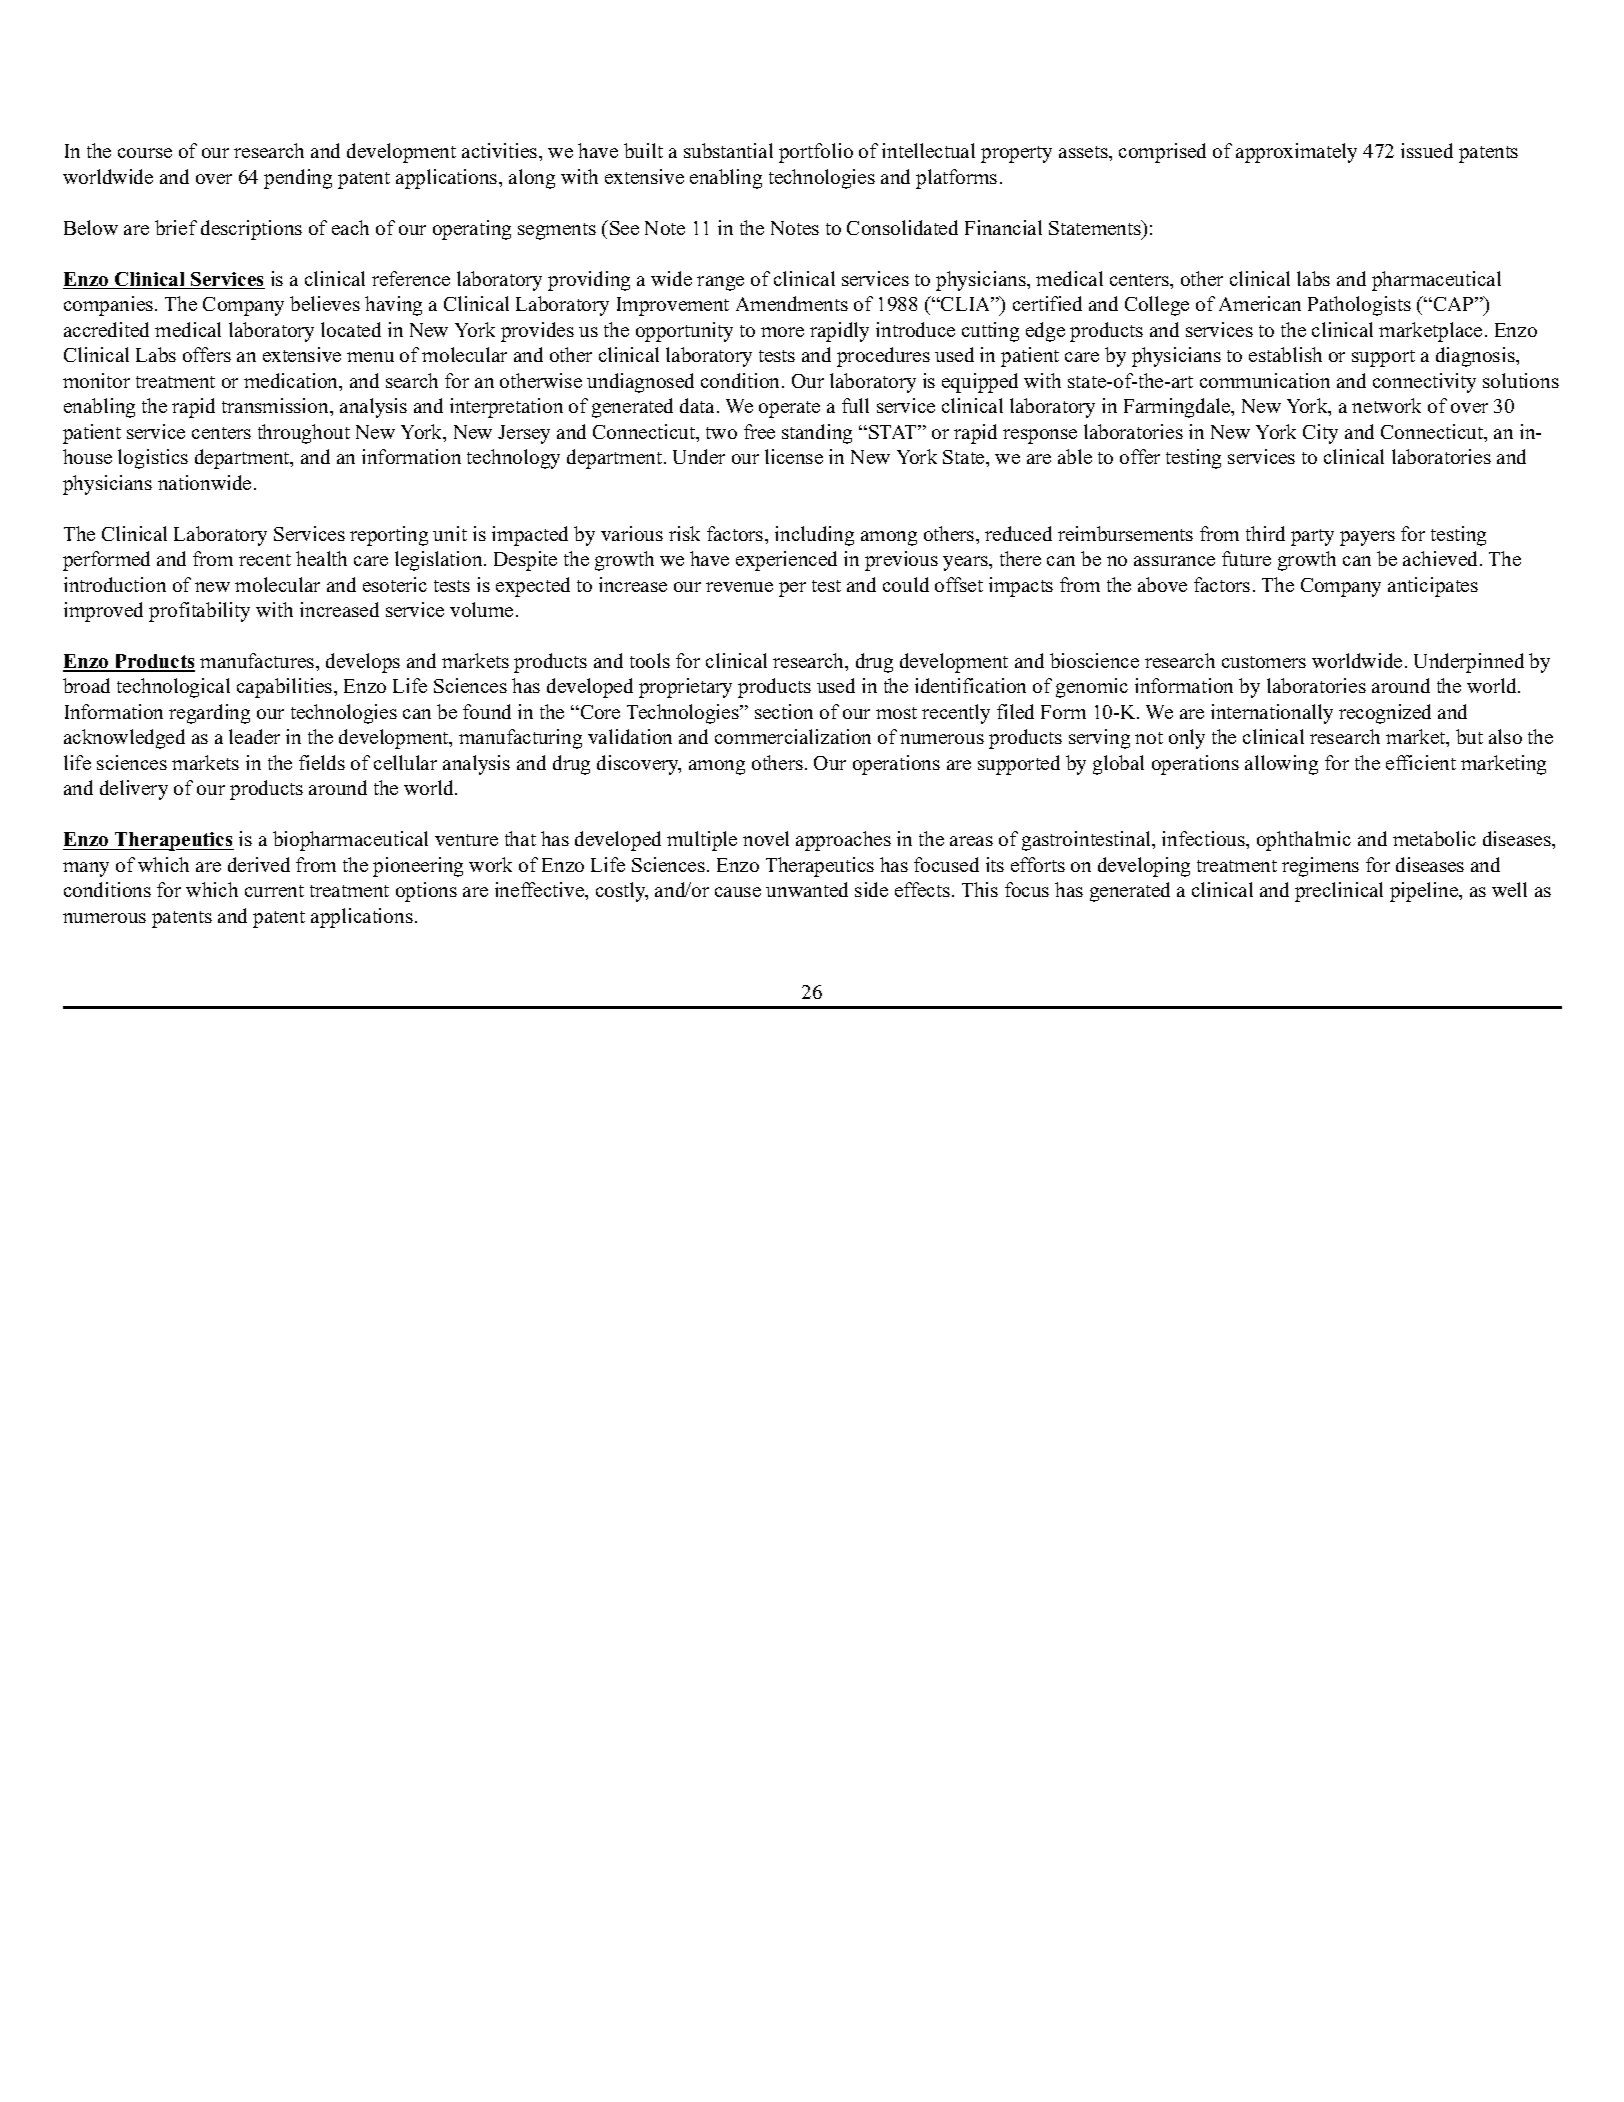  What do you see at coordinates (351, 329) in the document?
I see `located` at bounding box center [351, 329].
